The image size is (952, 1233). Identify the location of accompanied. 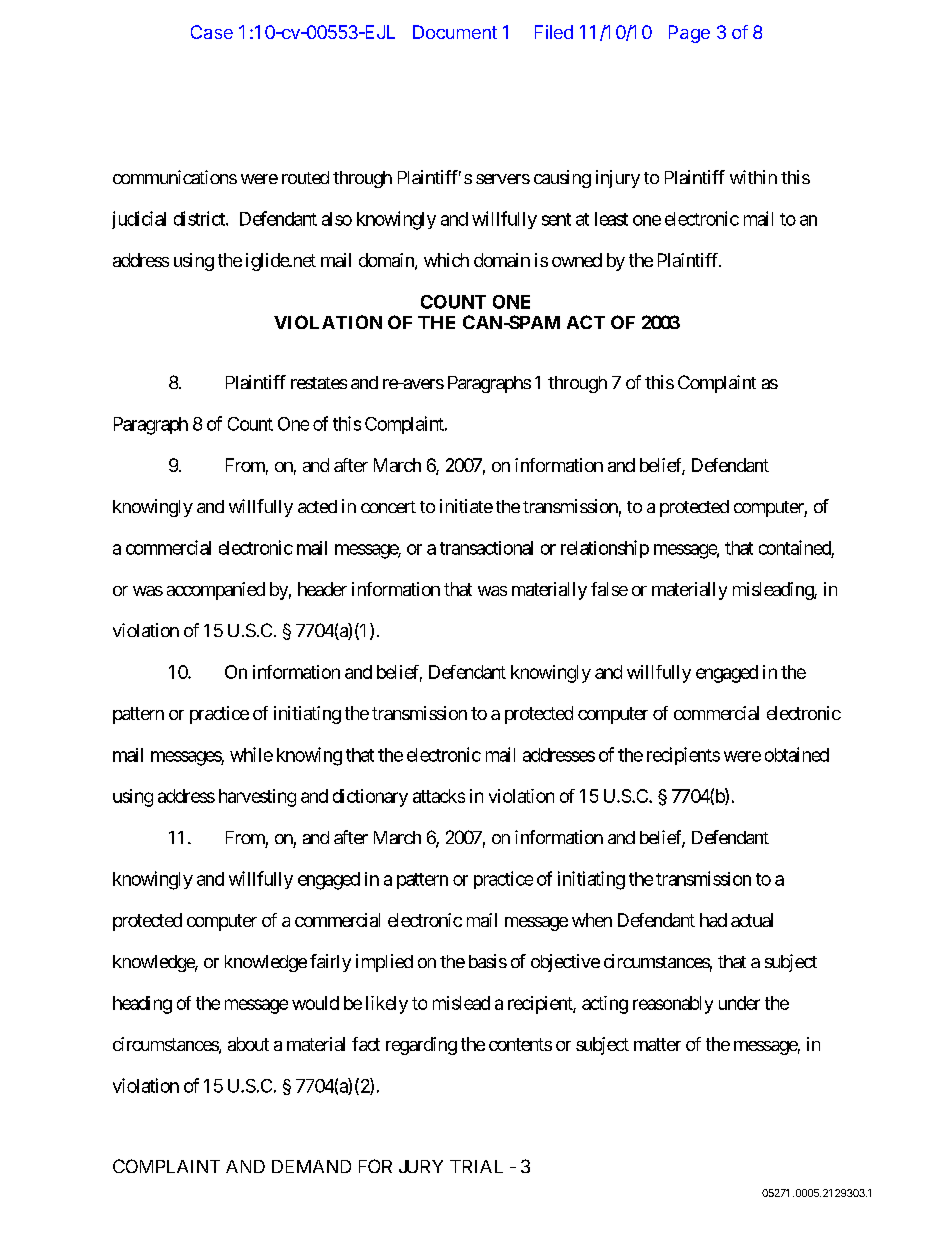
(216, 591).
